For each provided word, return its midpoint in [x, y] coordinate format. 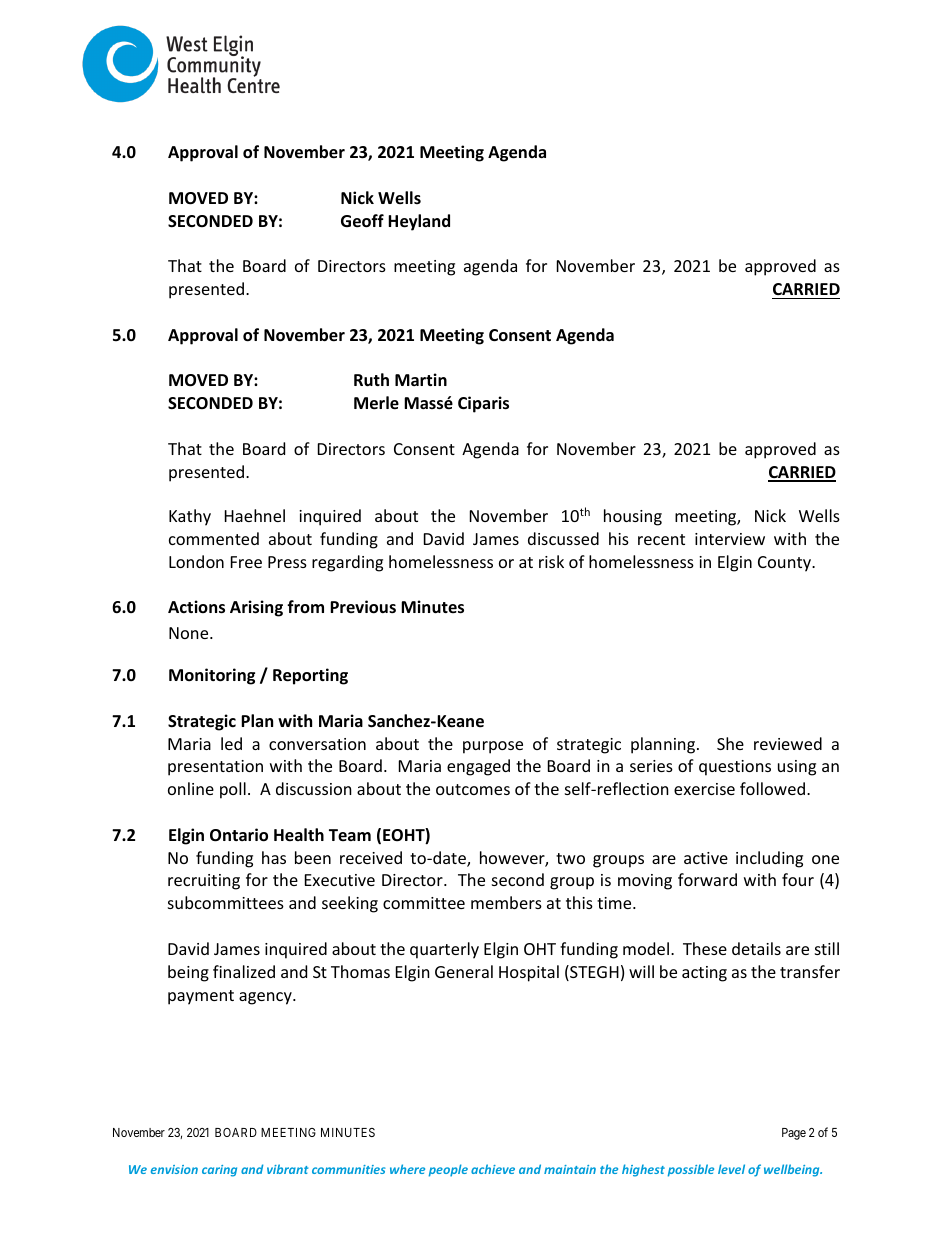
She [730, 743]
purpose [493, 747]
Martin [421, 379]
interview [730, 539]
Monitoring [212, 676]
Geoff [362, 221]
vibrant [287, 1169]
